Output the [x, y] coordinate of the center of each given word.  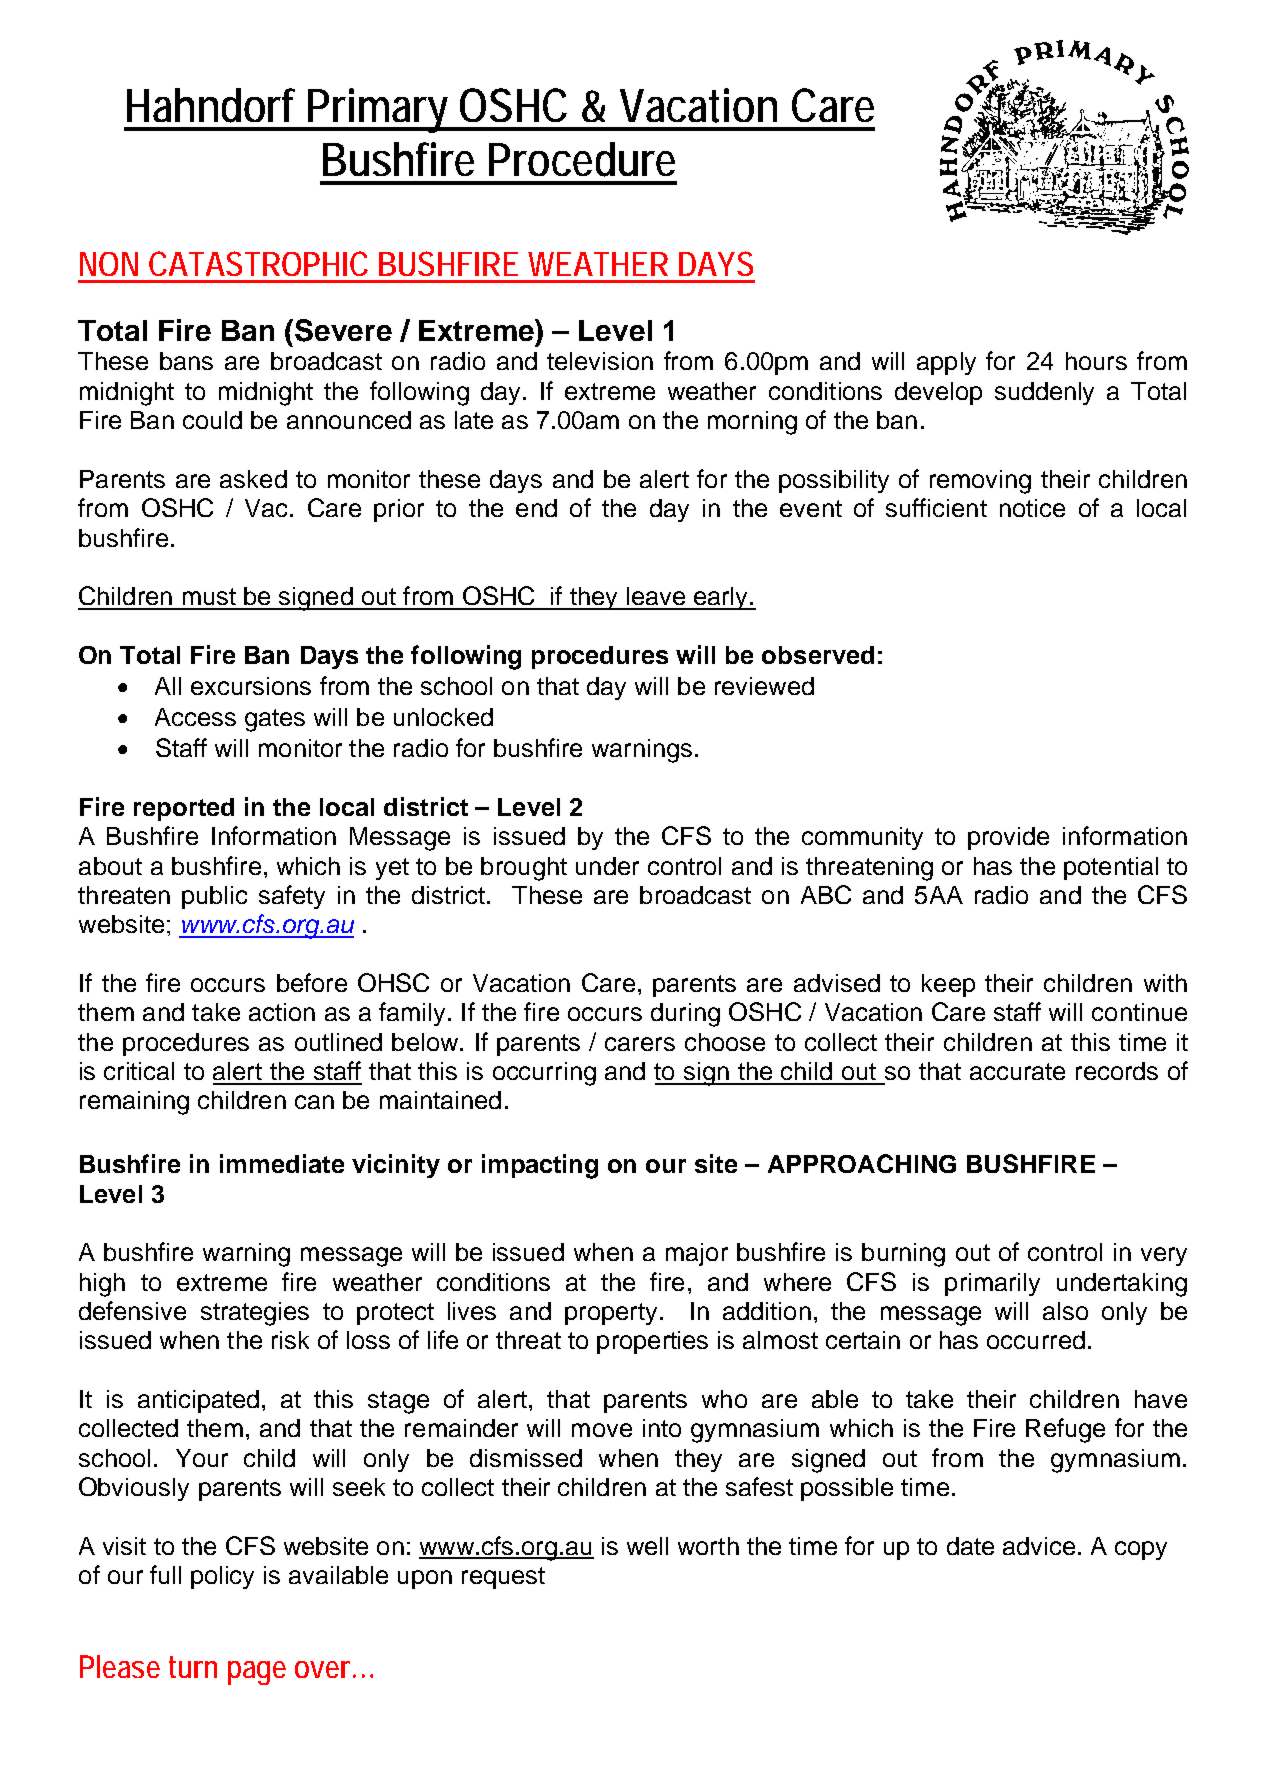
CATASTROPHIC [258, 263]
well [647, 1546]
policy [222, 1577]
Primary [380, 110]
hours [1096, 361]
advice [1039, 1546]
